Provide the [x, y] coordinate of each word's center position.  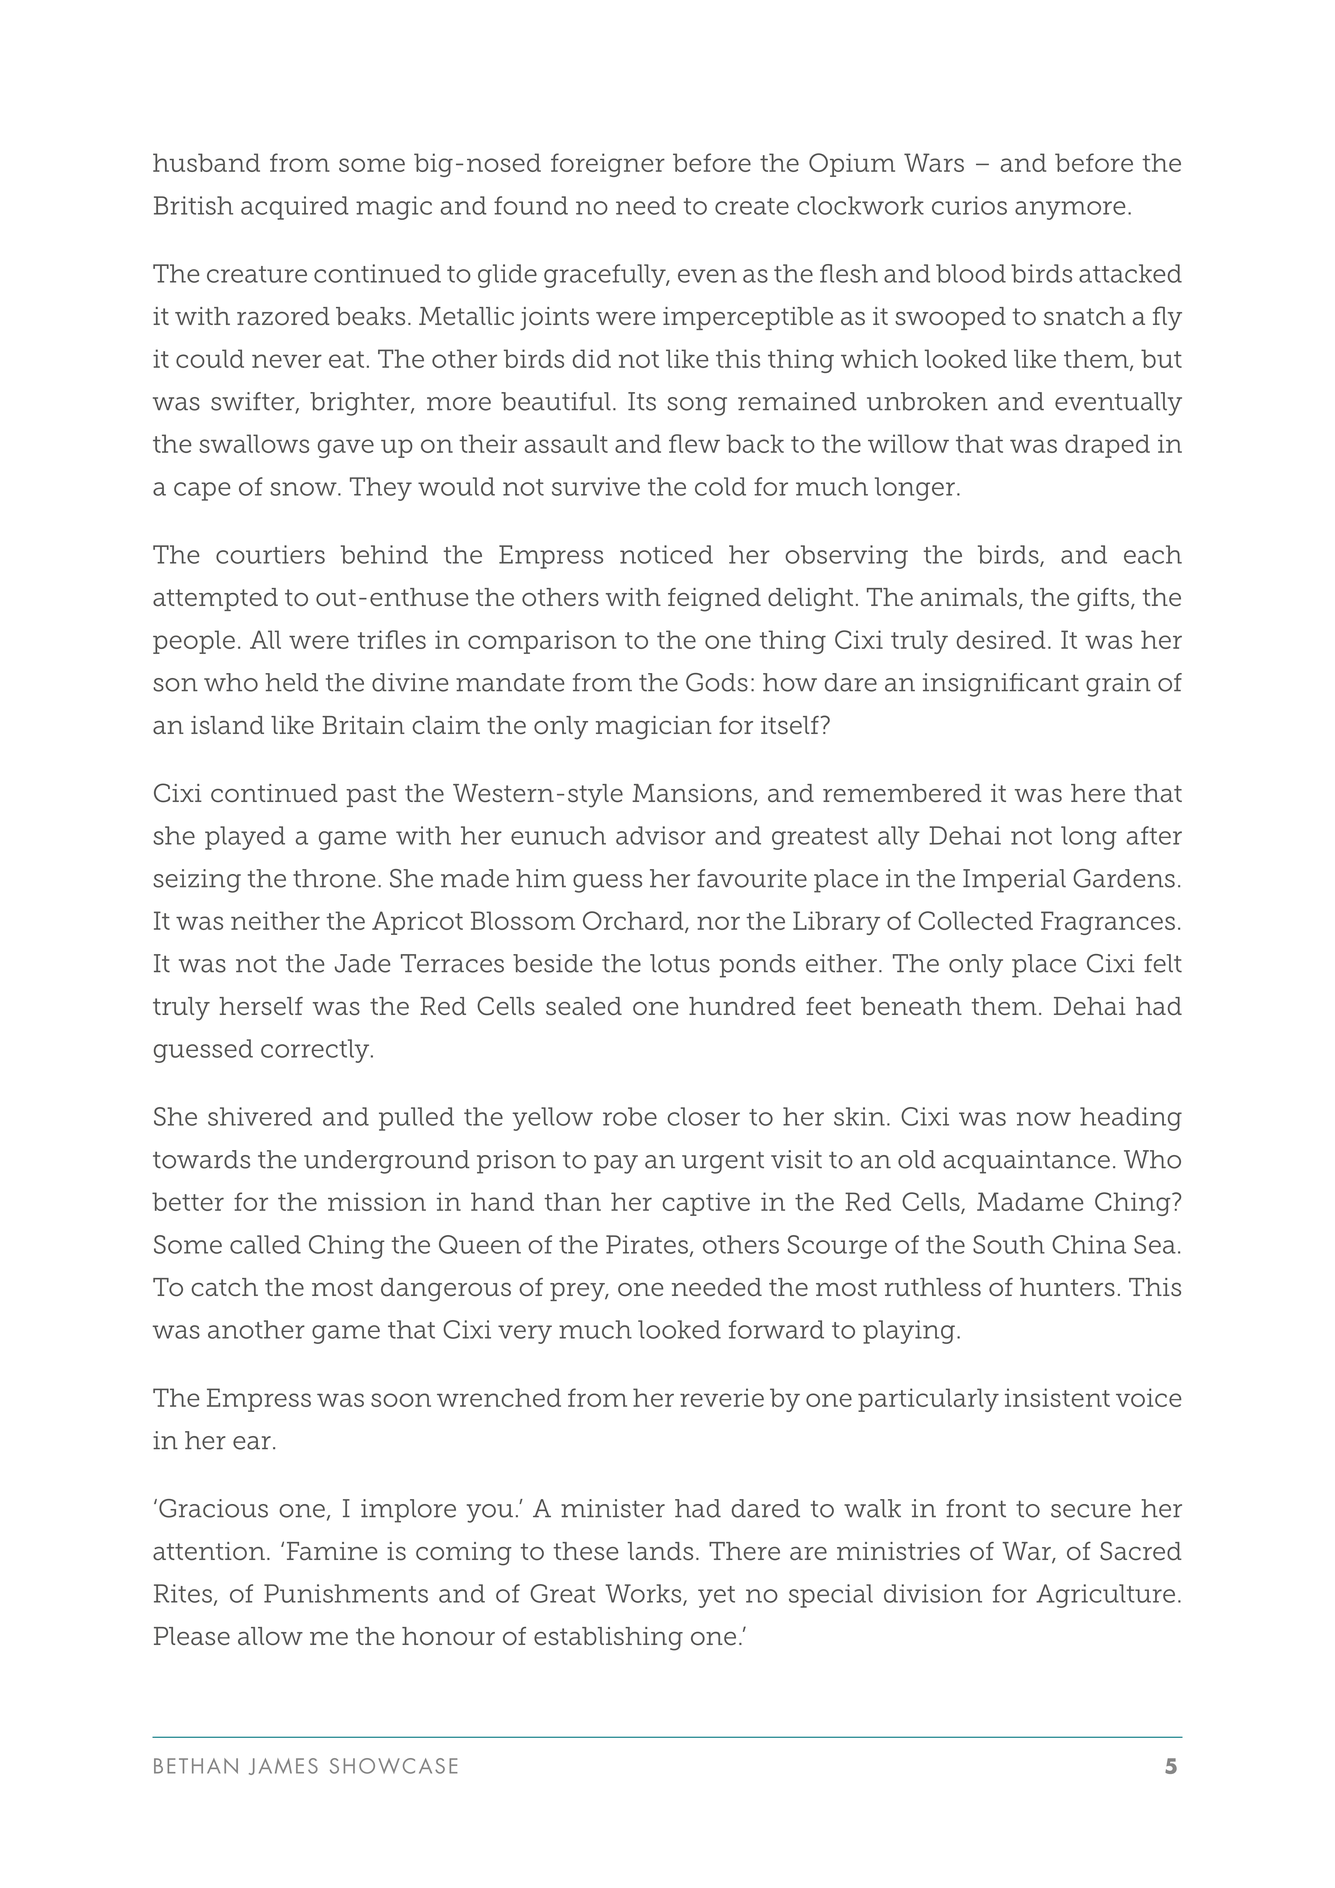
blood [971, 273]
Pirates [647, 1244]
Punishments [346, 1593]
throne [334, 878]
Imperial [1014, 881]
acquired [295, 208]
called [265, 1244]
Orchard [634, 922]
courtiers [270, 554]
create [752, 206]
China [1089, 1244]
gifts [1104, 600]
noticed [666, 554]
